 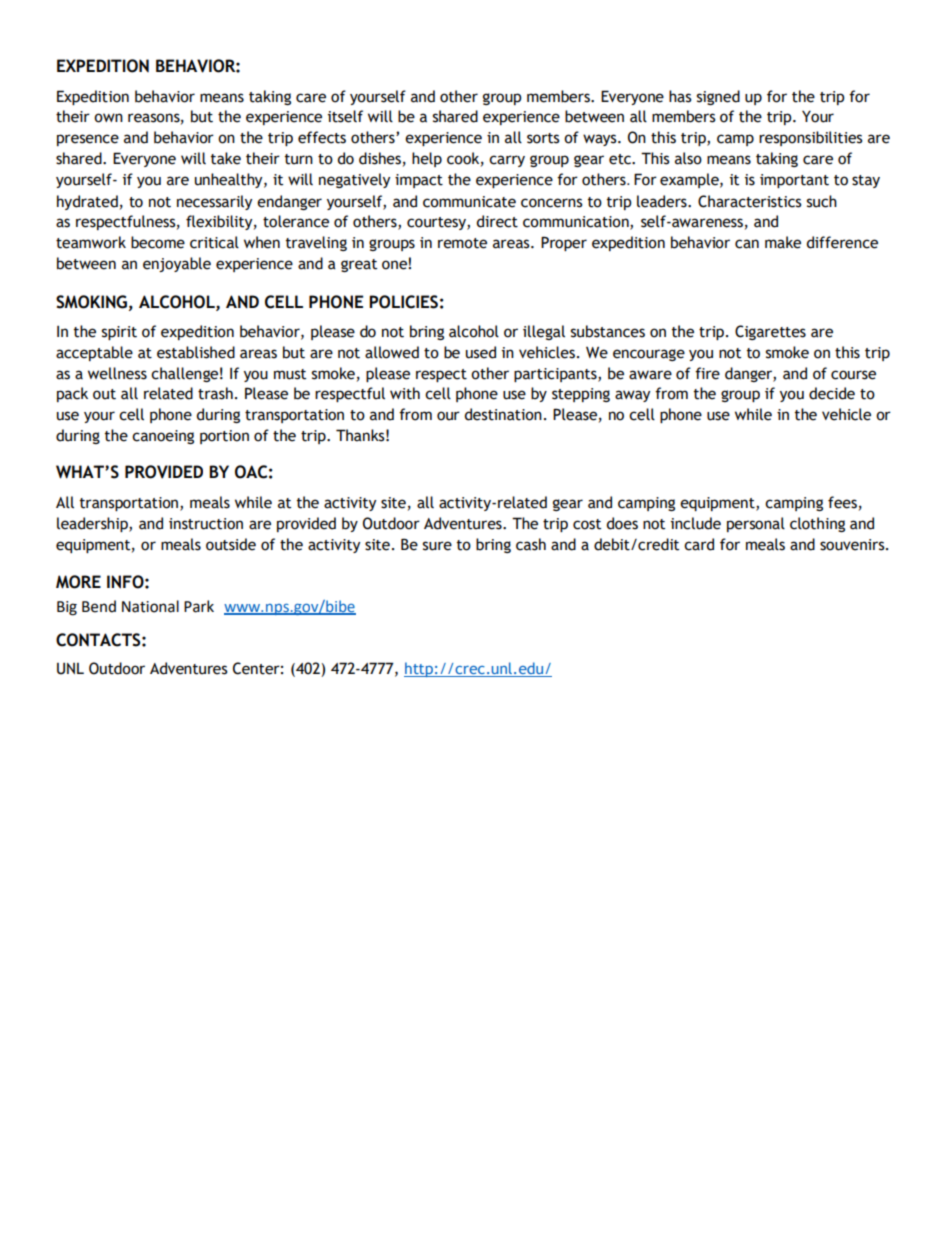 I want to click on sorts, so click(x=543, y=138).
